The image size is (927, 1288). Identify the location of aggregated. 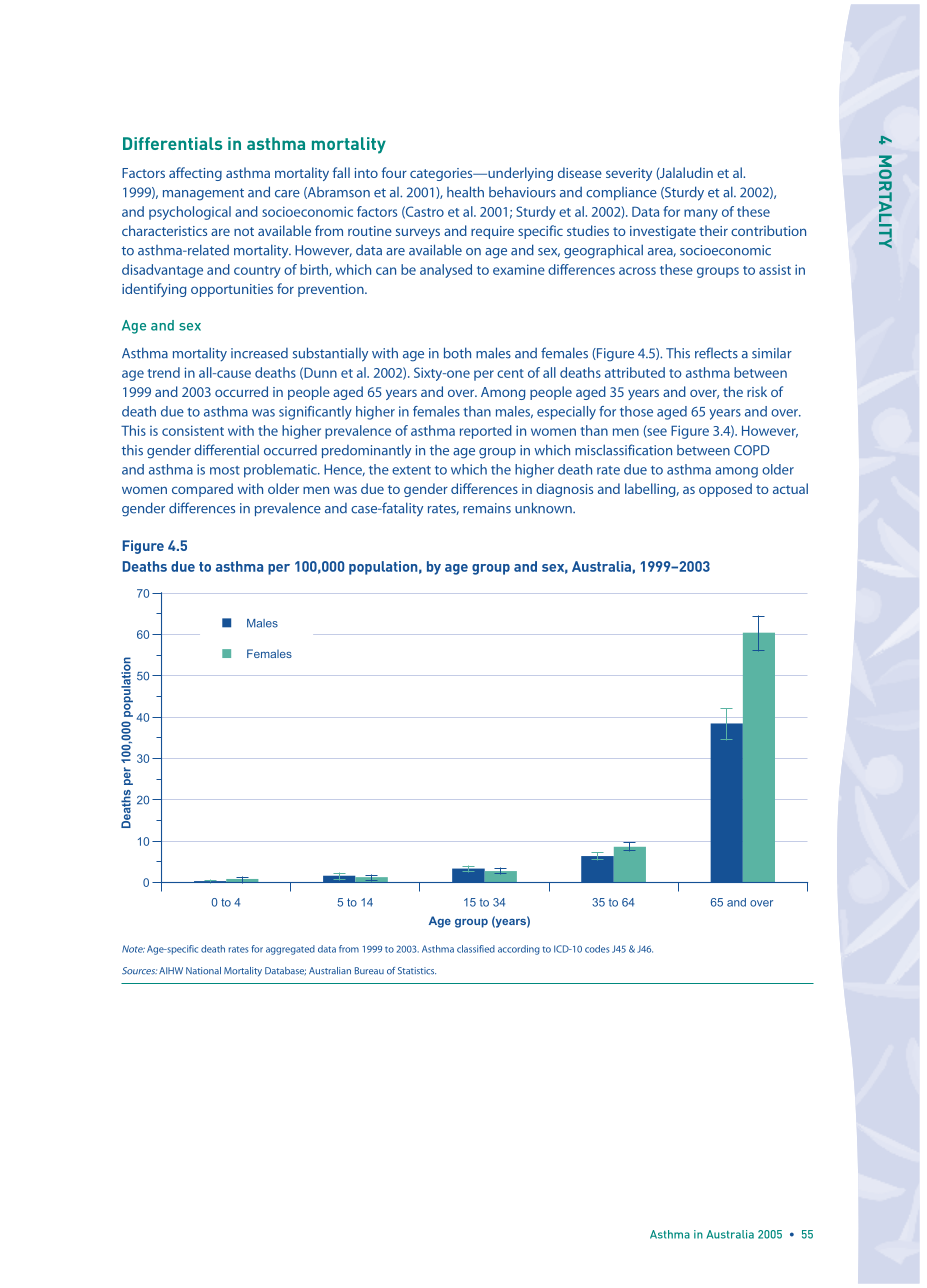
(290, 950).
